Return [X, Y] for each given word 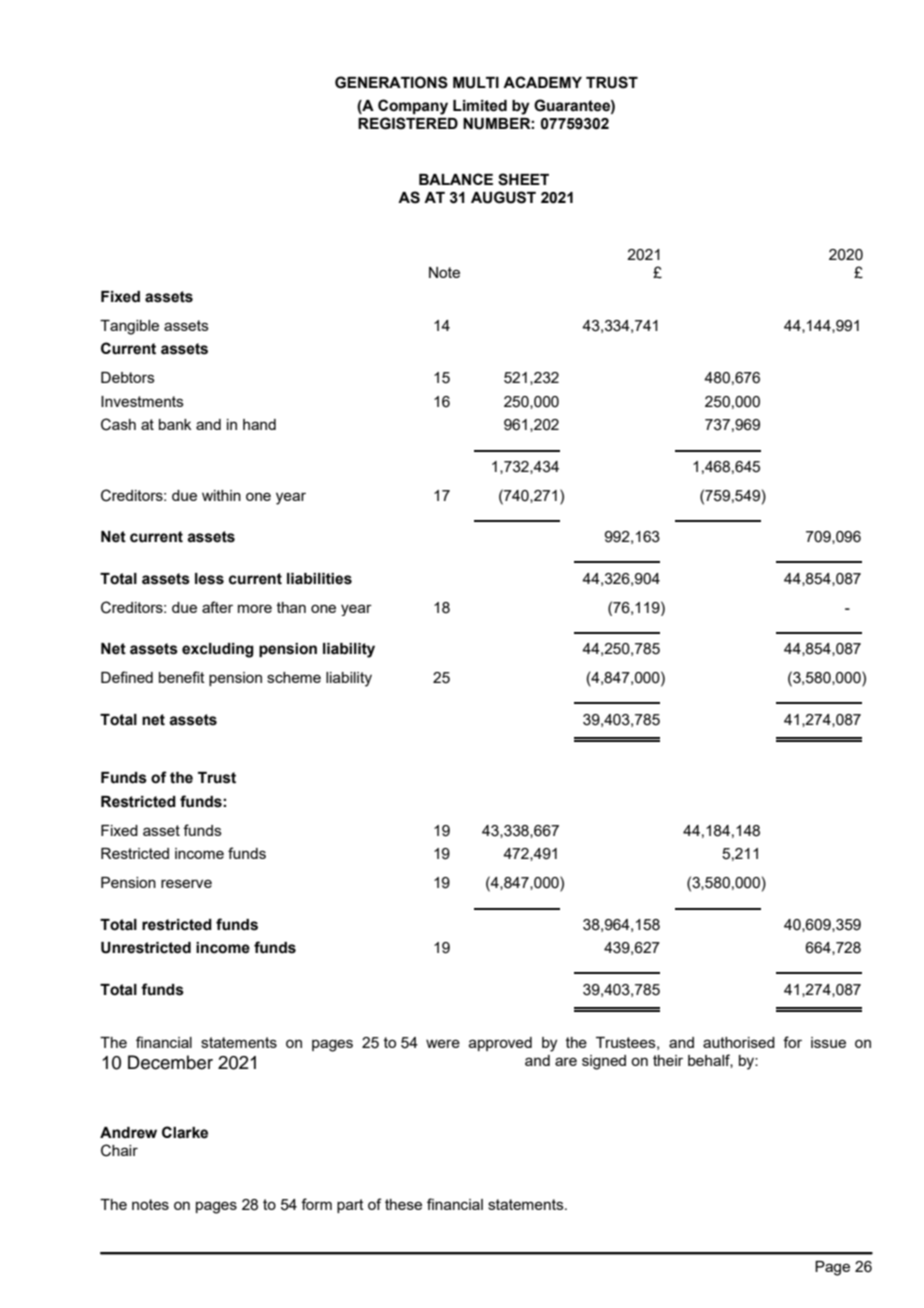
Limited [480, 106]
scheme [294, 677]
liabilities [319, 579]
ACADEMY [542, 82]
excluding [218, 650]
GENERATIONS [391, 82]
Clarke [185, 1132]
